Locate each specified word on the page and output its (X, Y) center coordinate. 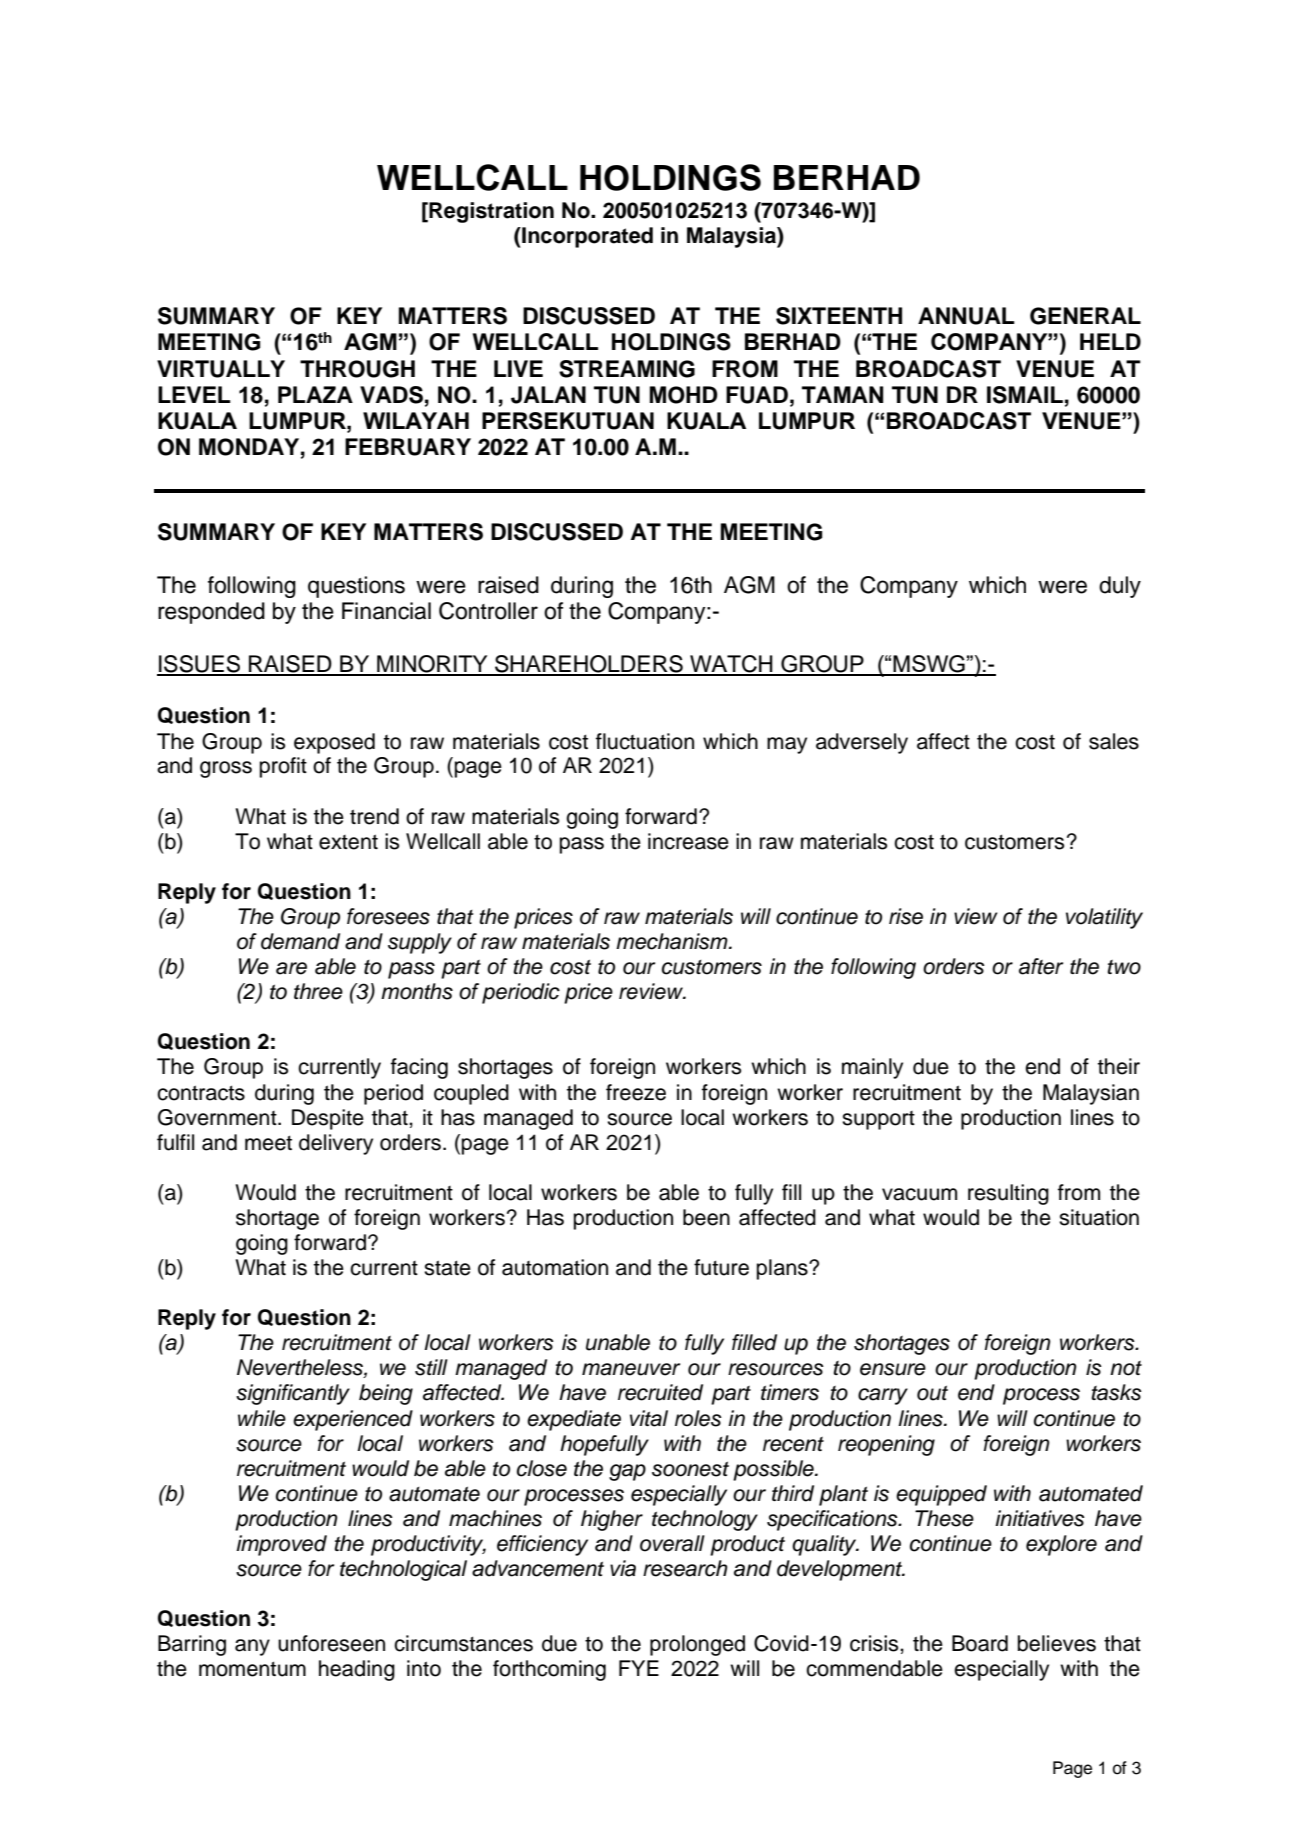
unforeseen (331, 1643)
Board (980, 1643)
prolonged (697, 1645)
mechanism (673, 941)
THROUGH (357, 369)
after (1041, 966)
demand (300, 941)
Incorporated (586, 237)
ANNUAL (966, 316)
